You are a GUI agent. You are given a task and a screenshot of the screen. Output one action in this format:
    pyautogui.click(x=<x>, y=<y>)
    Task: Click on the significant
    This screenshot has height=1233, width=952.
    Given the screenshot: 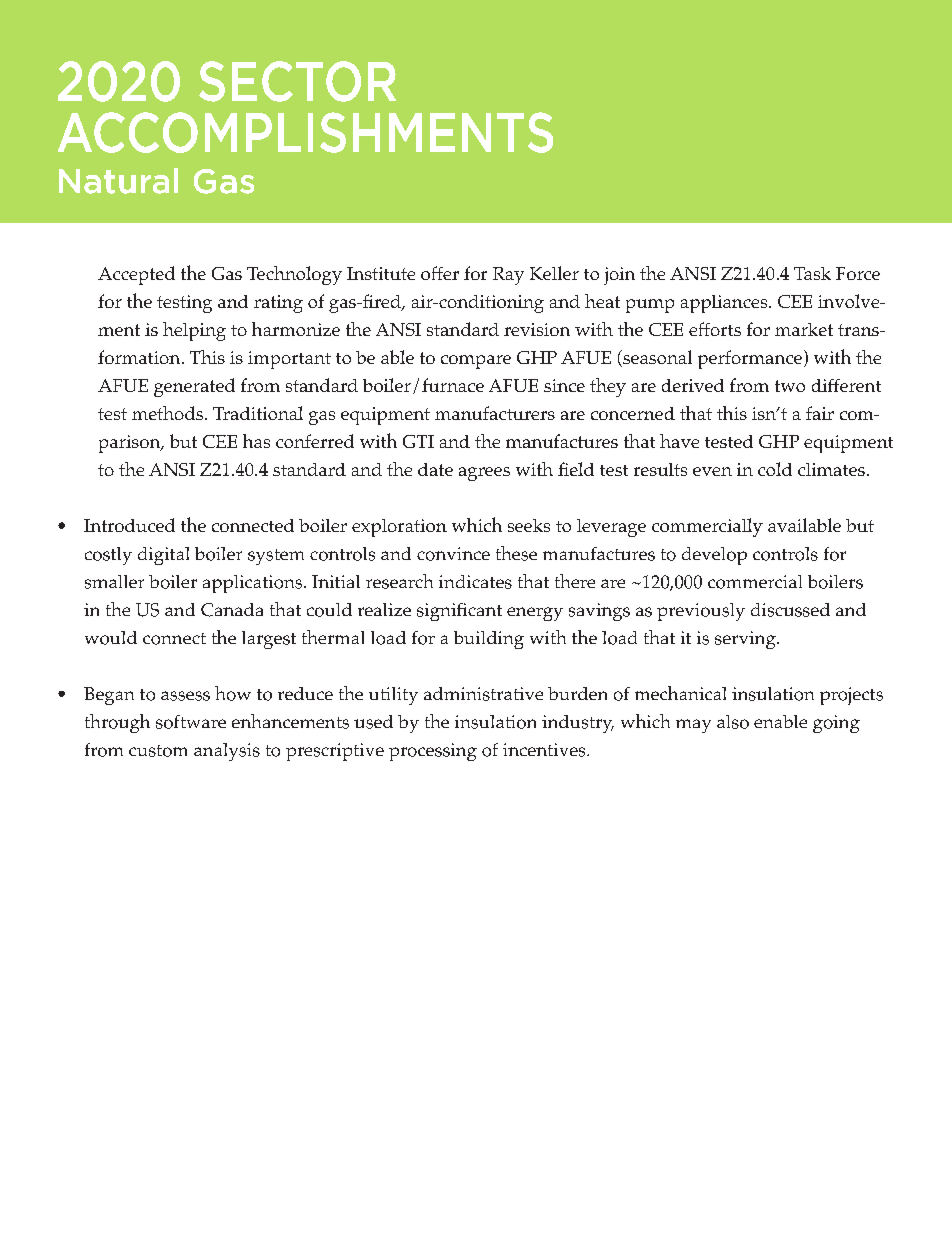 What is the action you would take?
    pyautogui.click(x=459, y=612)
